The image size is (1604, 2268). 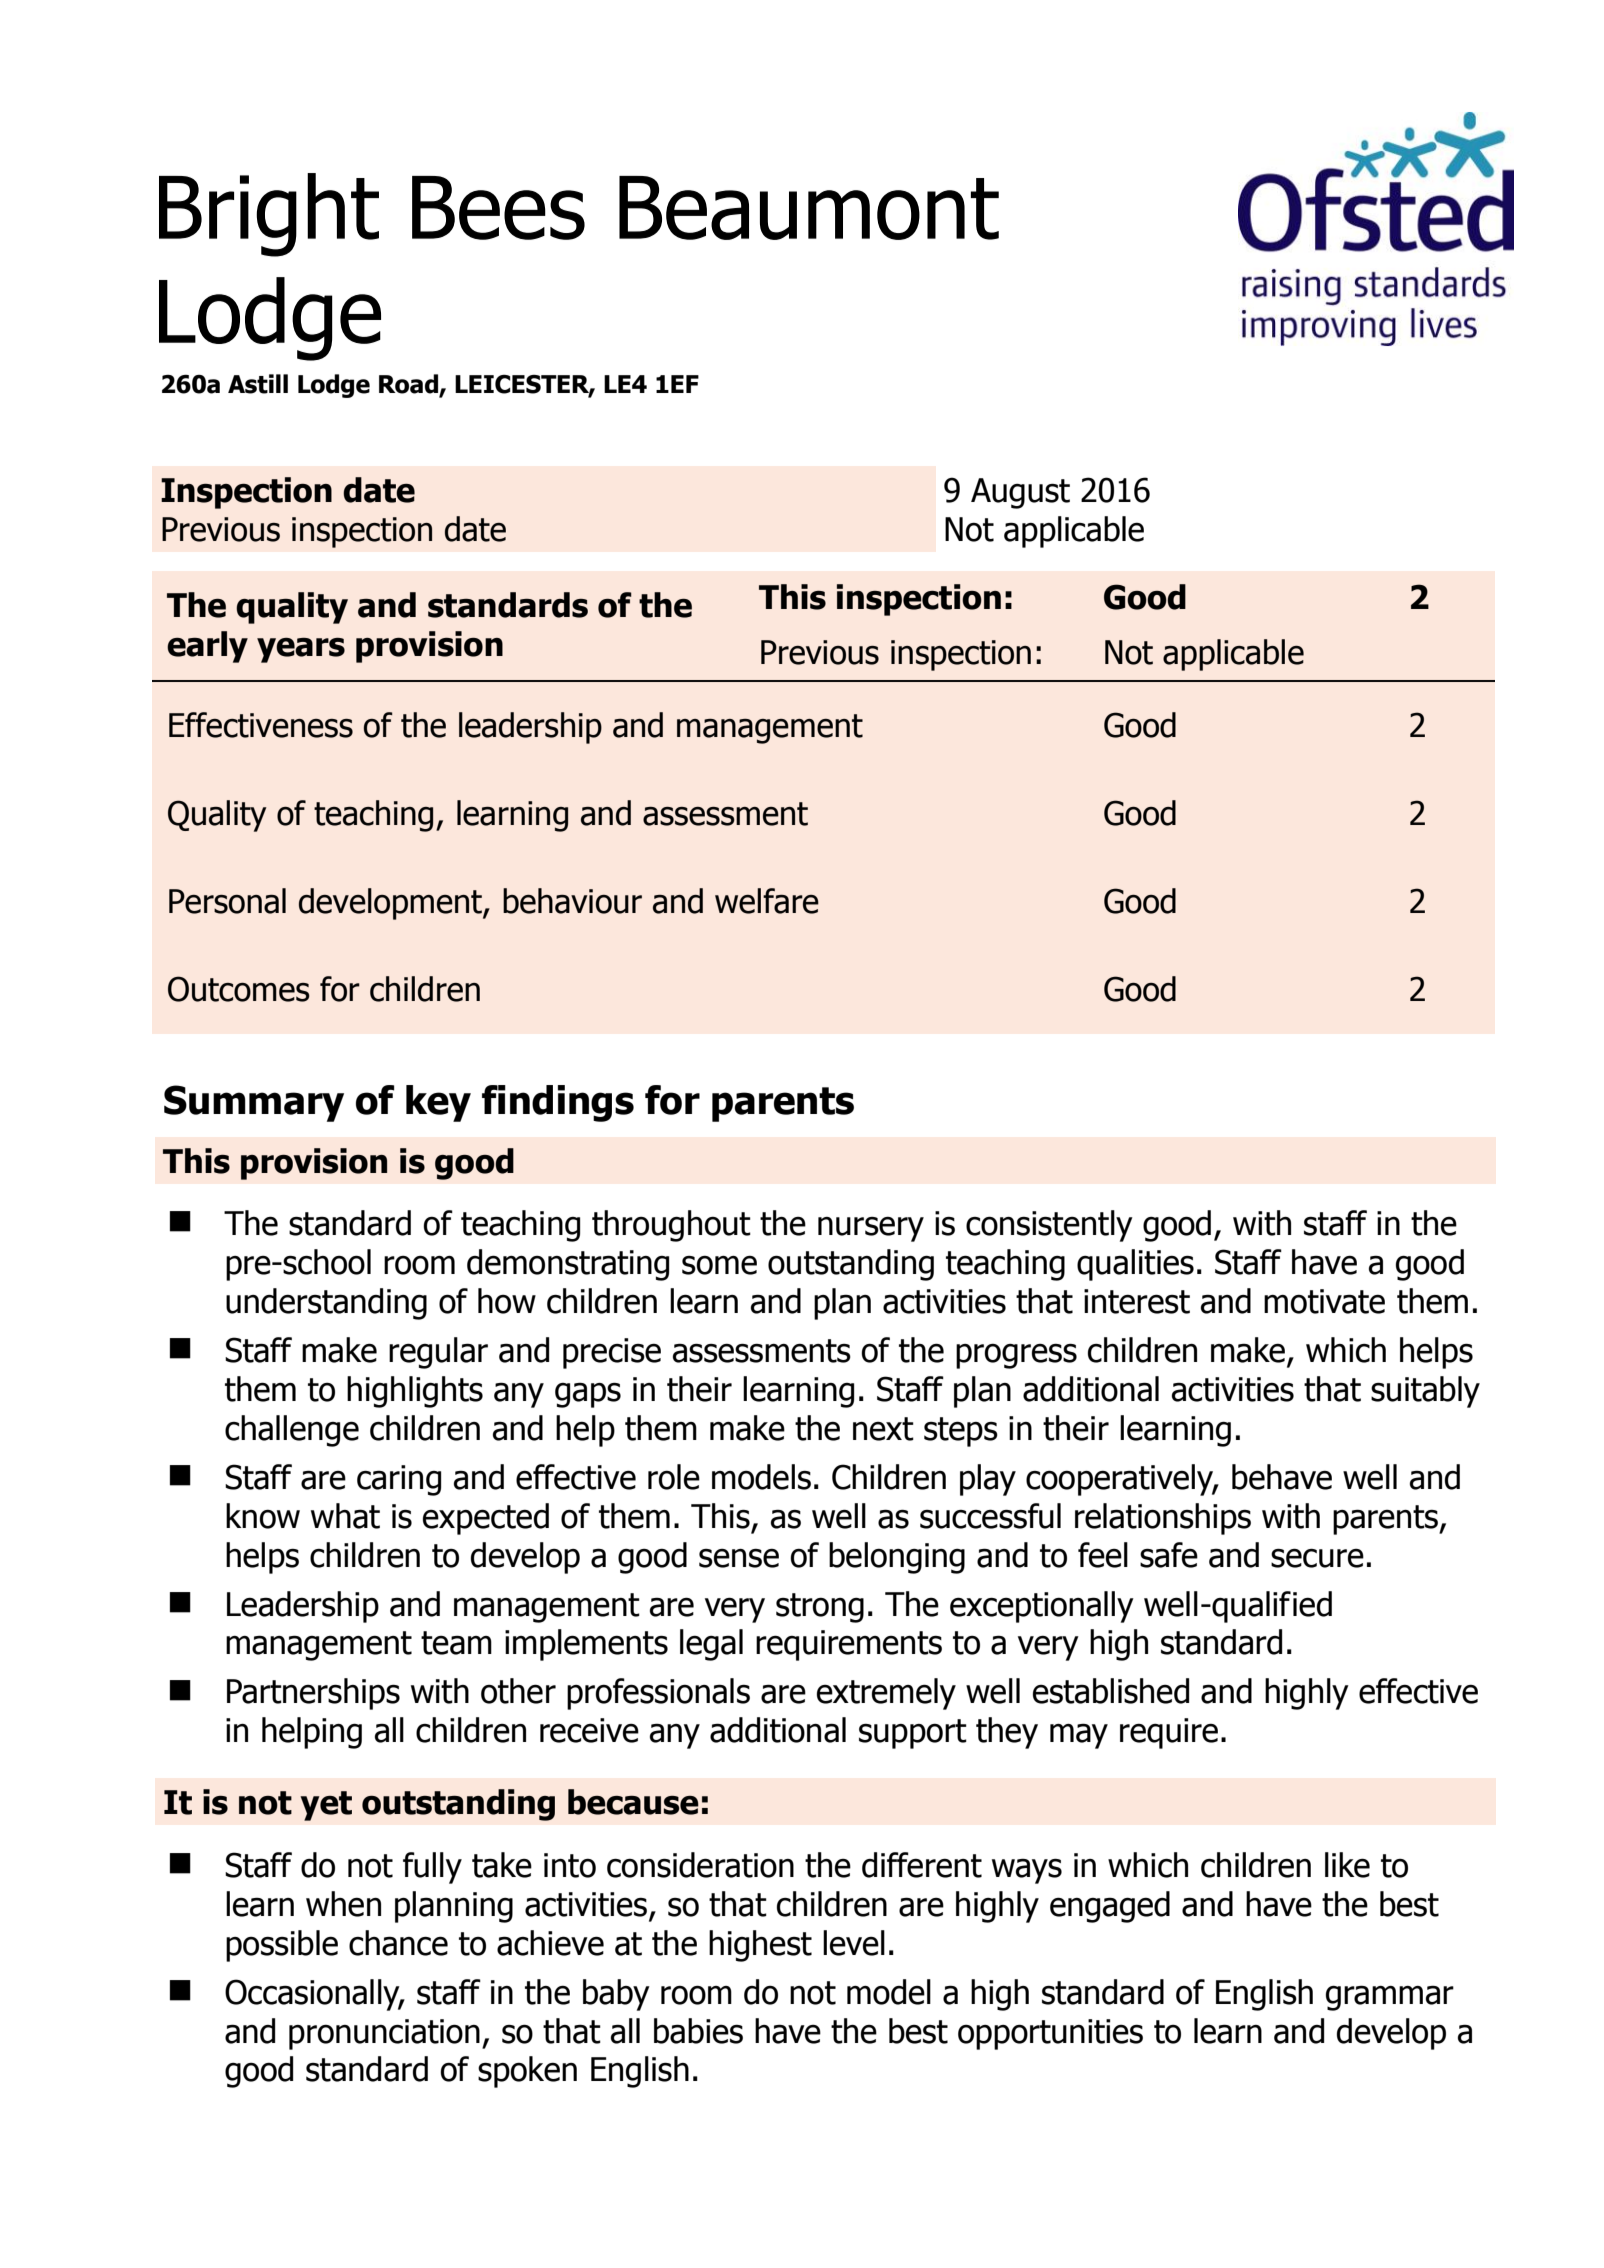 What do you see at coordinates (1049, 1226) in the image?
I see `consistently` at bounding box center [1049, 1226].
